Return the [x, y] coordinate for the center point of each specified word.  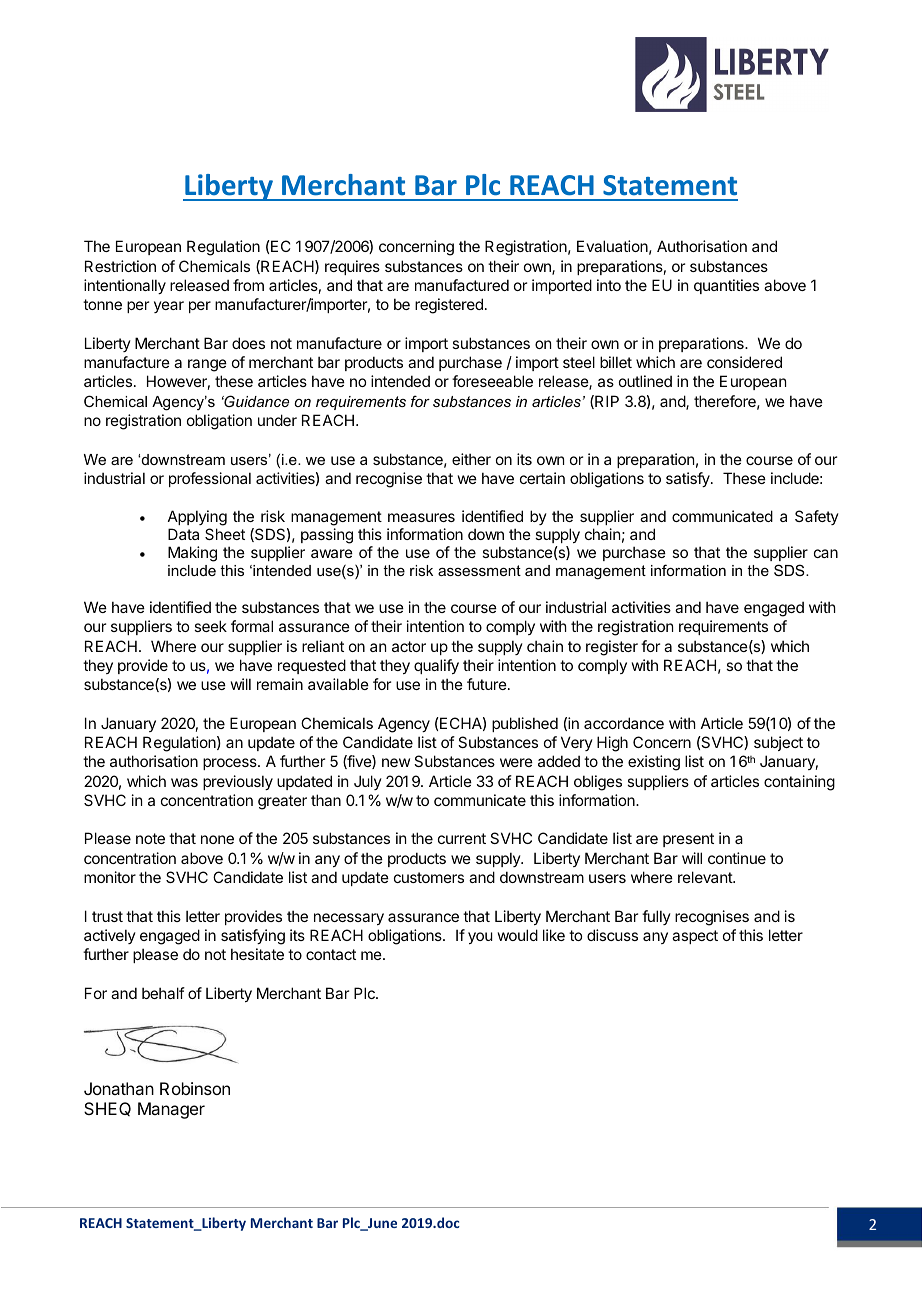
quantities [726, 286]
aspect [695, 937]
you [480, 938]
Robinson [195, 1088]
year [169, 307]
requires [352, 267]
